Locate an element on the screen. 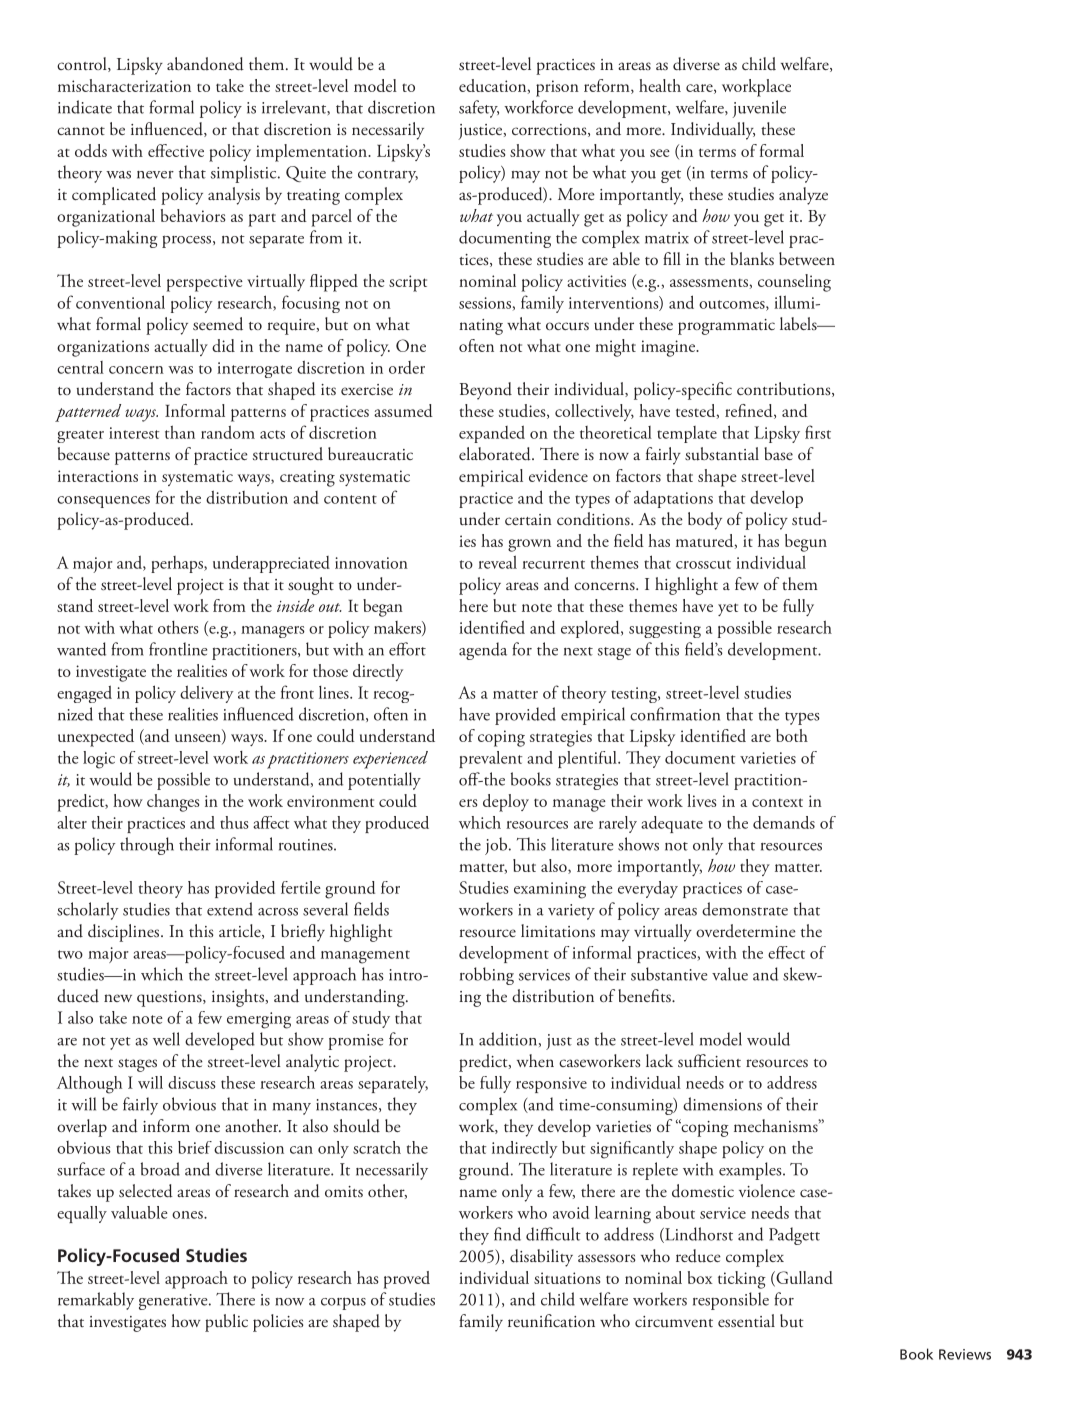 The height and width of the screenshot is (1414, 1089). delivery is located at coordinates (206, 694).
